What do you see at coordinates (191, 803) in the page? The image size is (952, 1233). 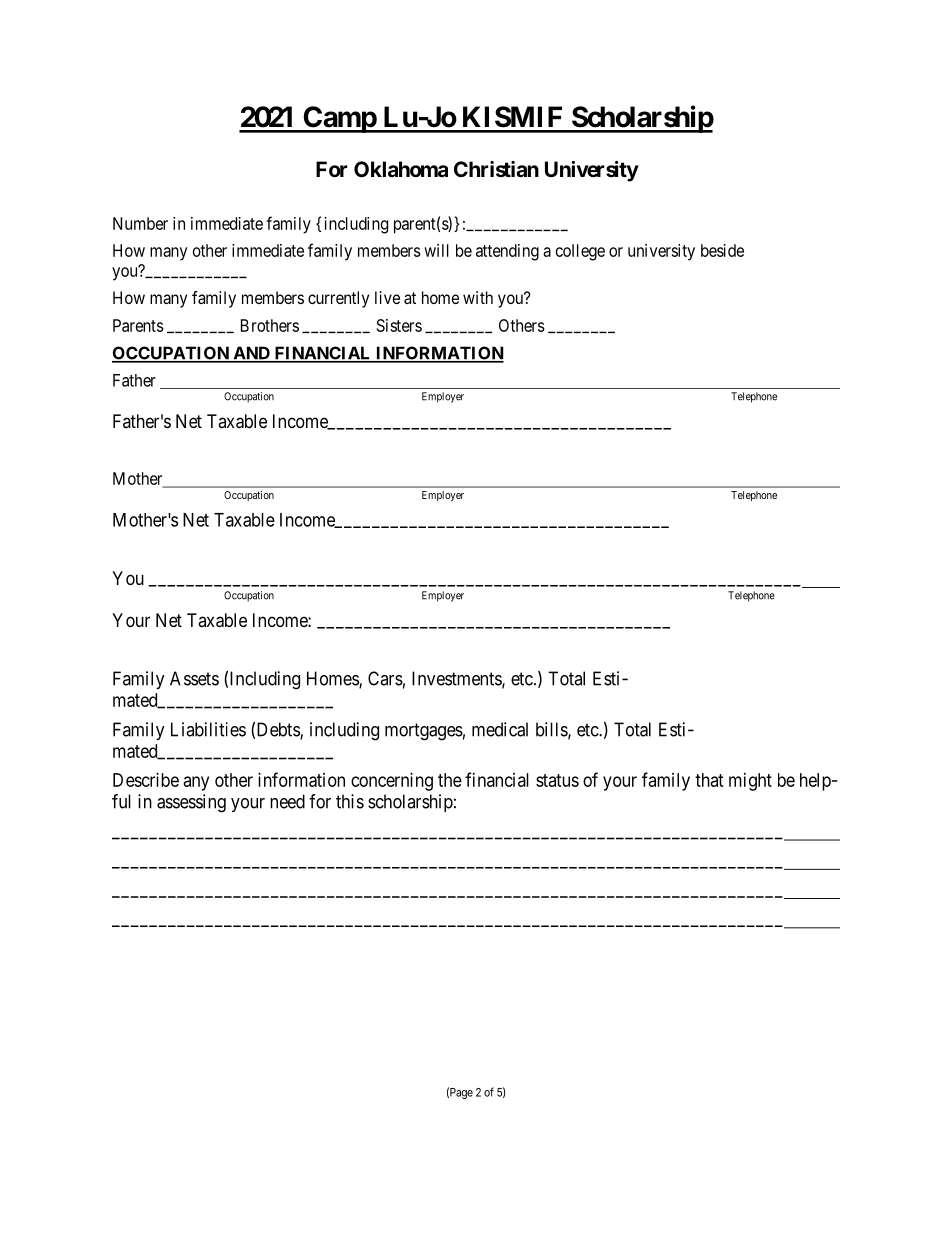 I see `assessing` at bounding box center [191, 803].
